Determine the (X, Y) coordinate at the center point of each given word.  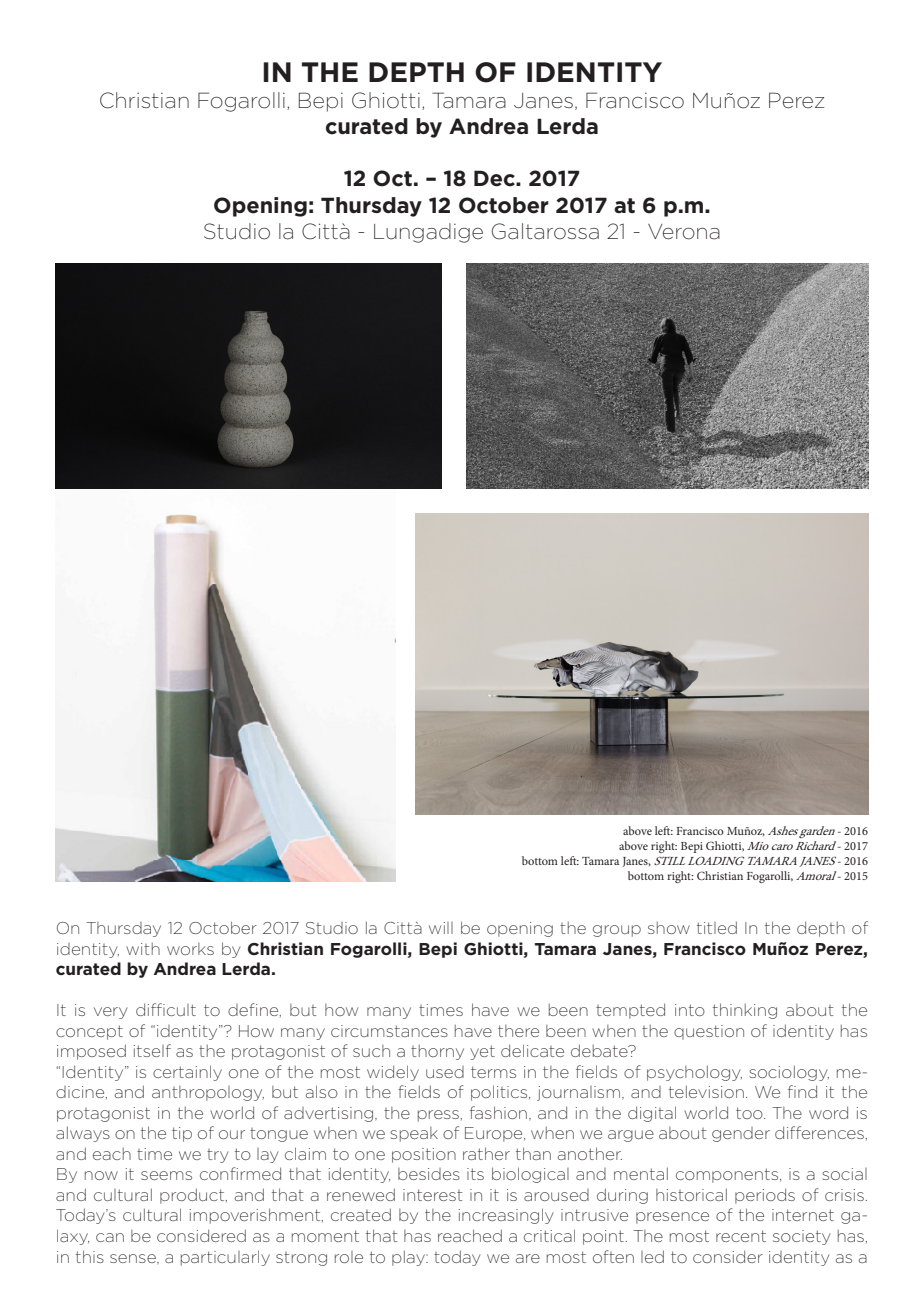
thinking (745, 1011)
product (193, 1196)
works (190, 949)
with (143, 949)
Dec (495, 178)
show (669, 928)
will (441, 928)
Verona (684, 232)
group (617, 931)
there (518, 1031)
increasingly (506, 1216)
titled (717, 927)
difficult (166, 1009)
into (690, 1010)
